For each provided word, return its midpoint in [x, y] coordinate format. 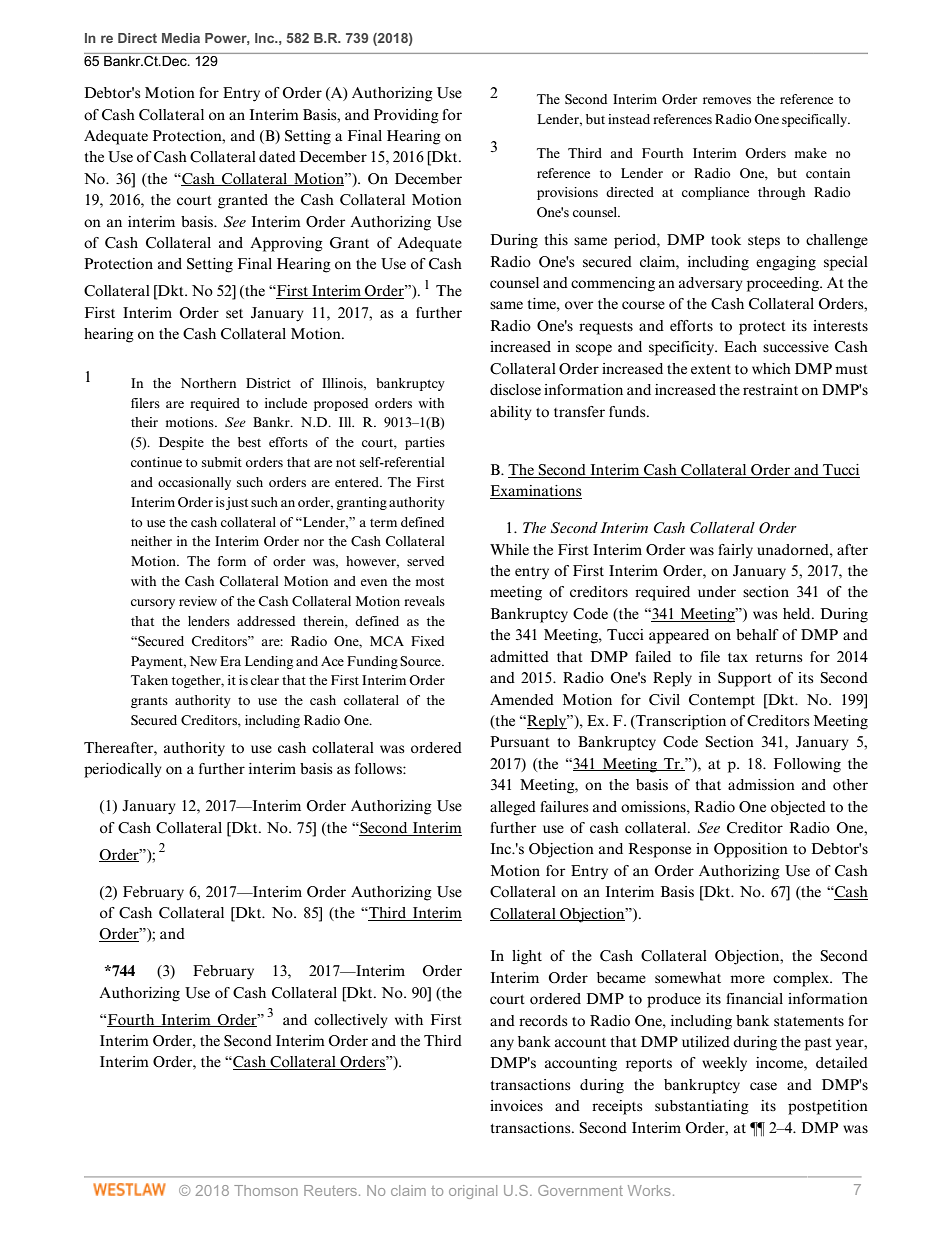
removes [727, 100]
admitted [519, 656]
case [763, 1086]
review [198, 601]
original [473, 1192]
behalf [757, 635]
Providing [406, 116]
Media [181, 38]
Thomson [266, 1190]
